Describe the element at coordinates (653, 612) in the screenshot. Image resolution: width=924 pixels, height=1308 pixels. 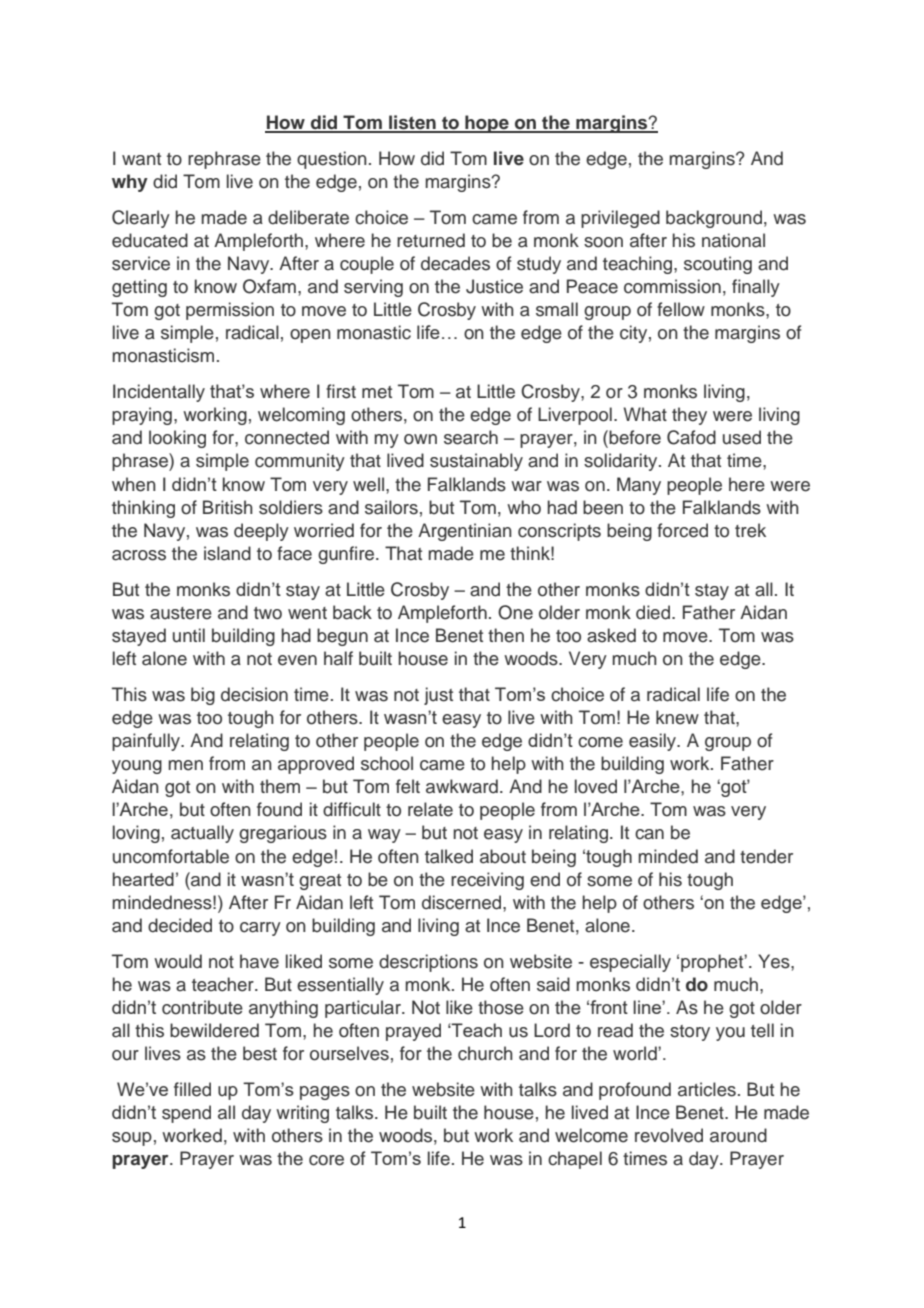
I see `died` at that location.
